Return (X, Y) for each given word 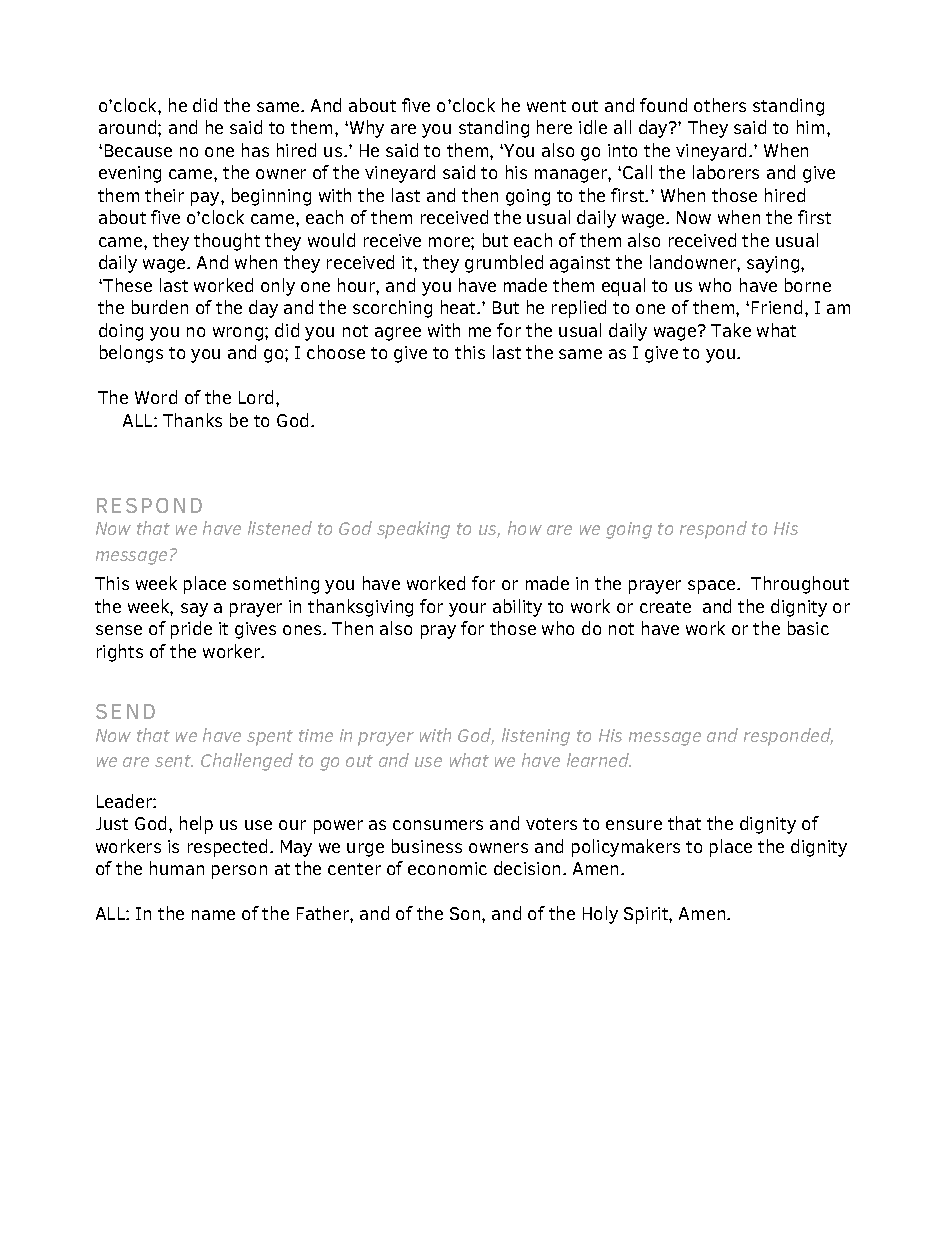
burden (160, 307)
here (554, 127)
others (720, 105)
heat (459, 307)
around (129, 127)
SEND (125, 711)
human (177, 868)
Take (731, 330)
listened (280, 528)
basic (808, 628)
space (713, 587)
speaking (413, 530)
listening (536, 737)
